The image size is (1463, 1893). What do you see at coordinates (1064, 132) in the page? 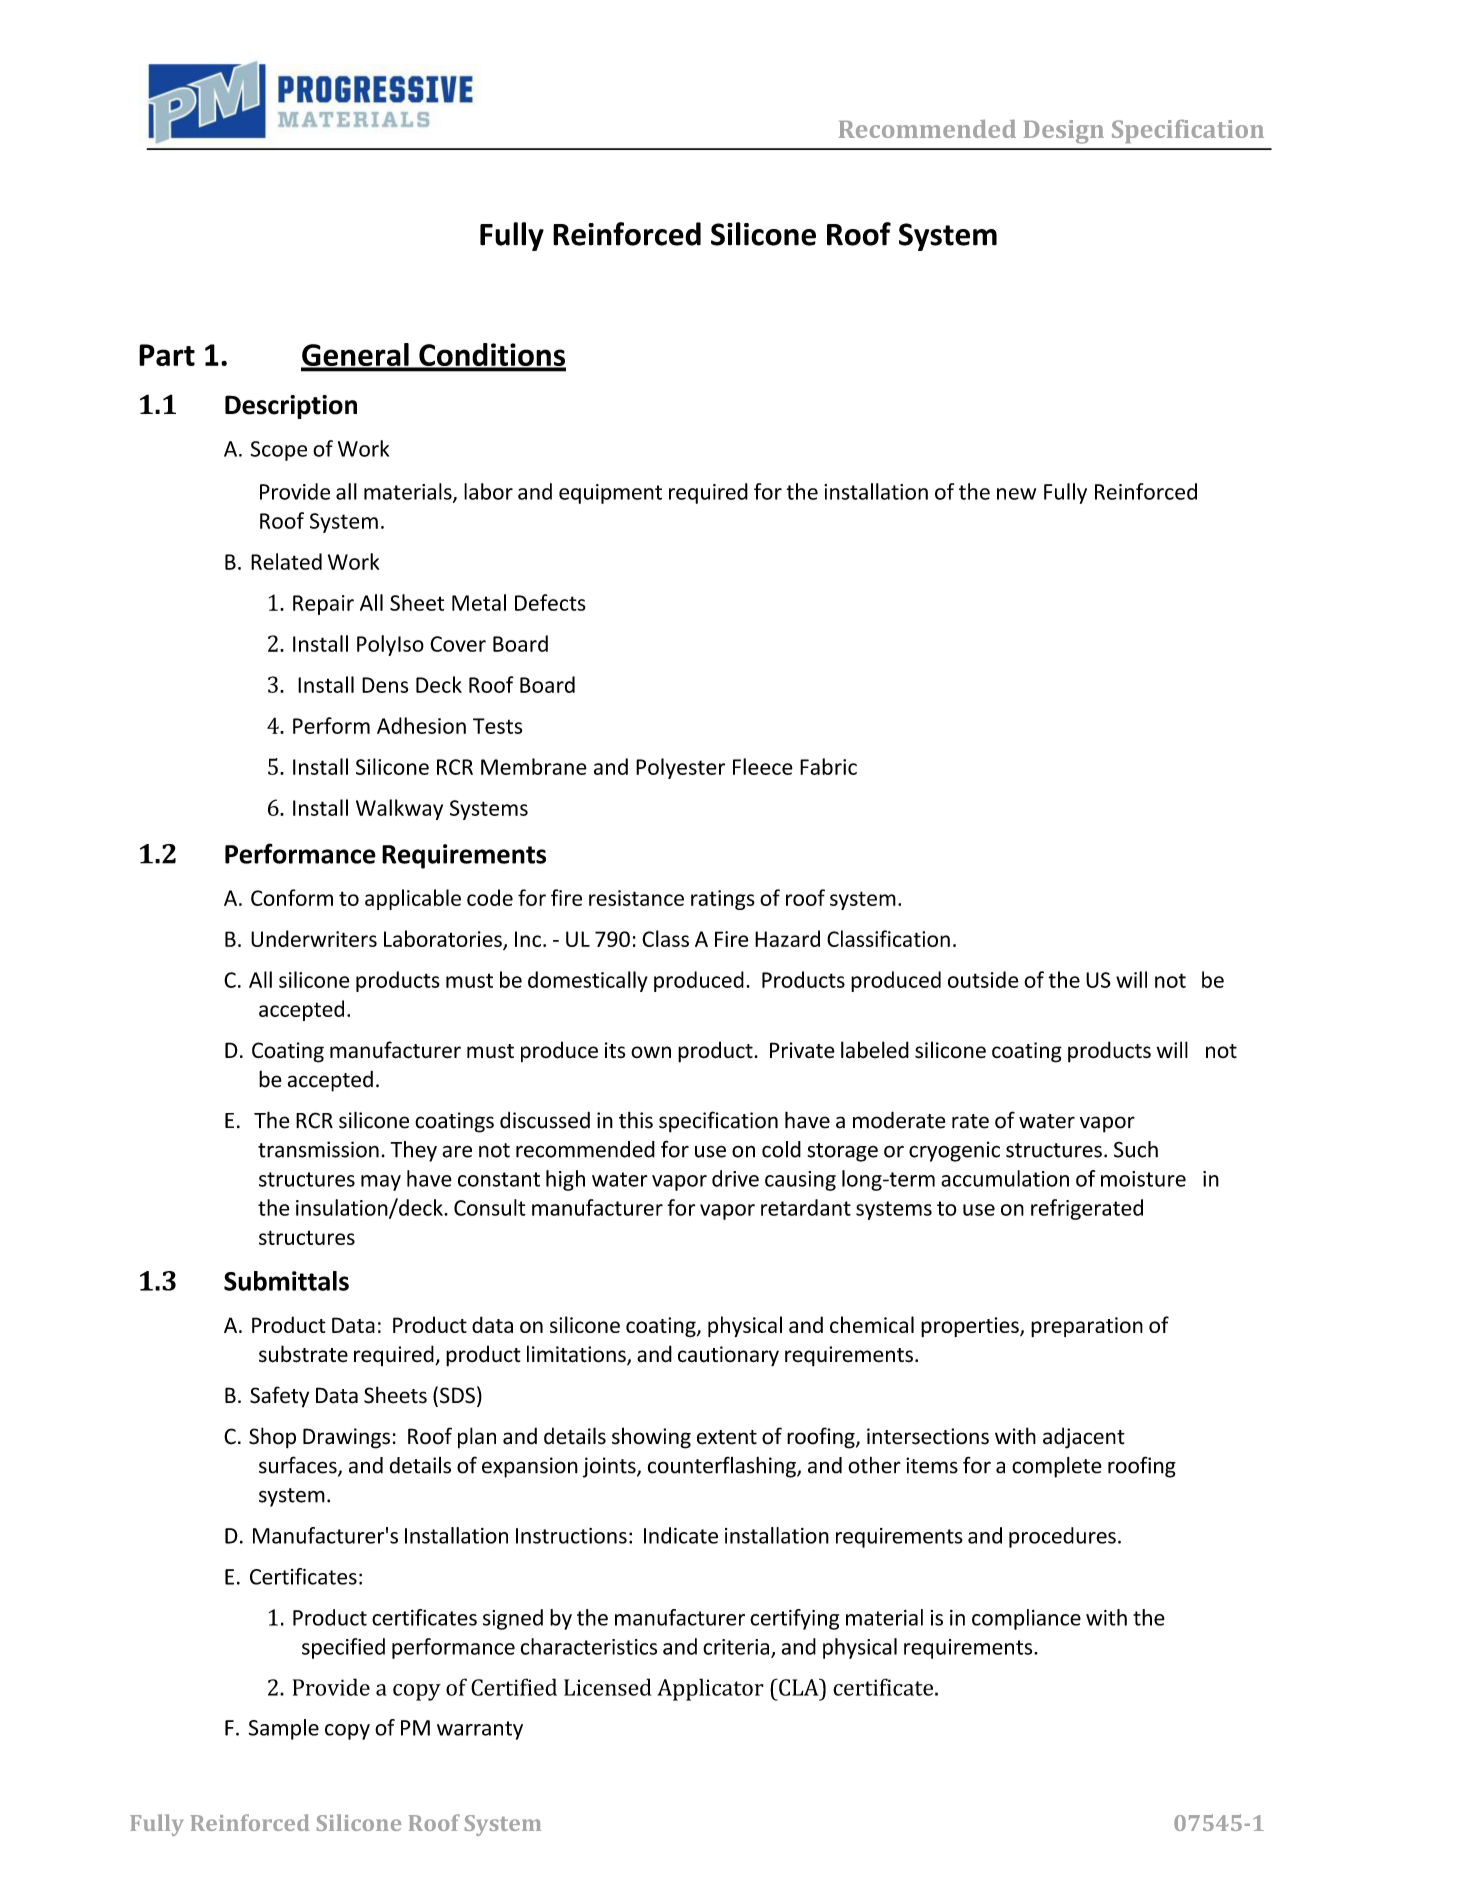
I see `Design` at bounding box center [1064, 132].
